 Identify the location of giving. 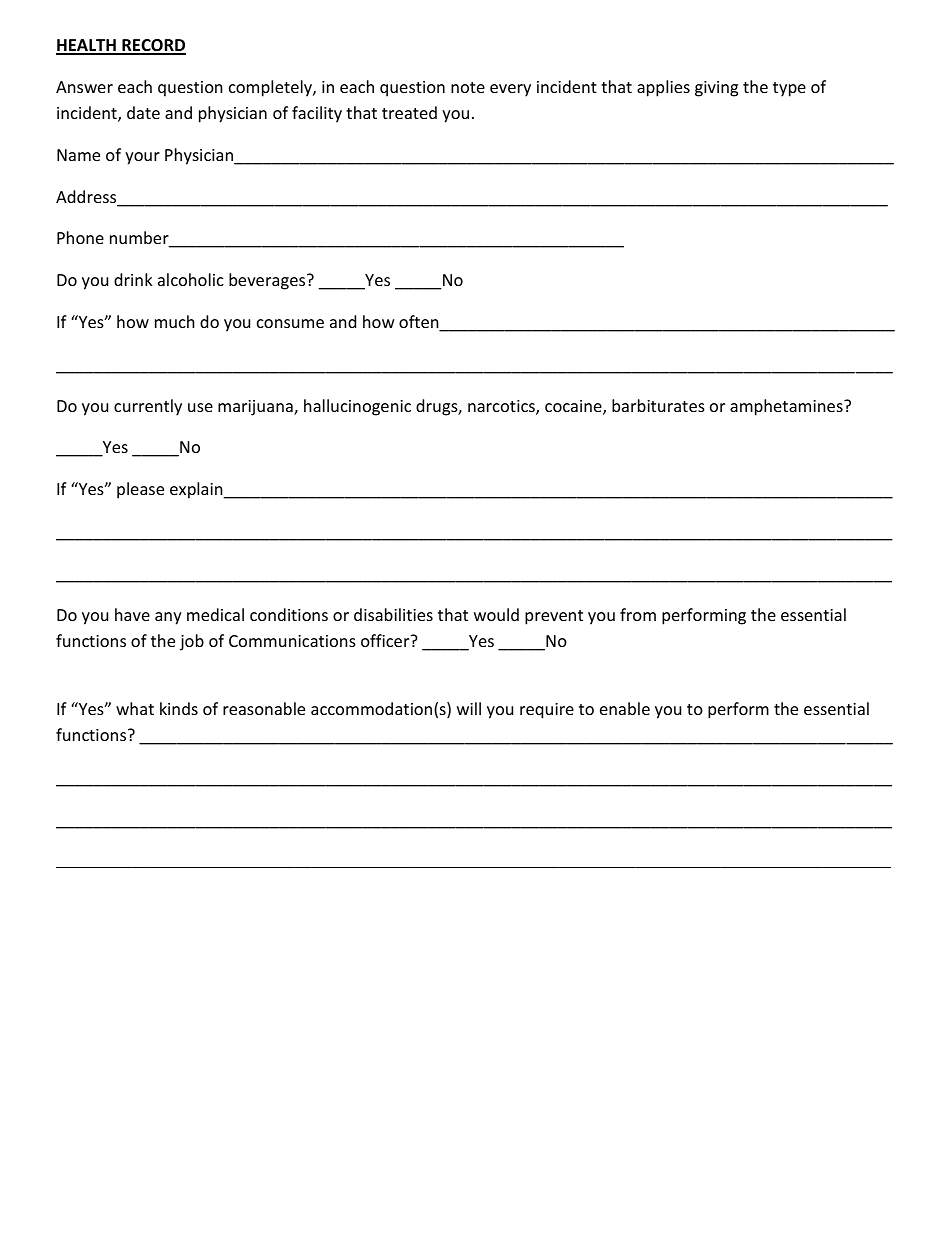
(716, 89).
